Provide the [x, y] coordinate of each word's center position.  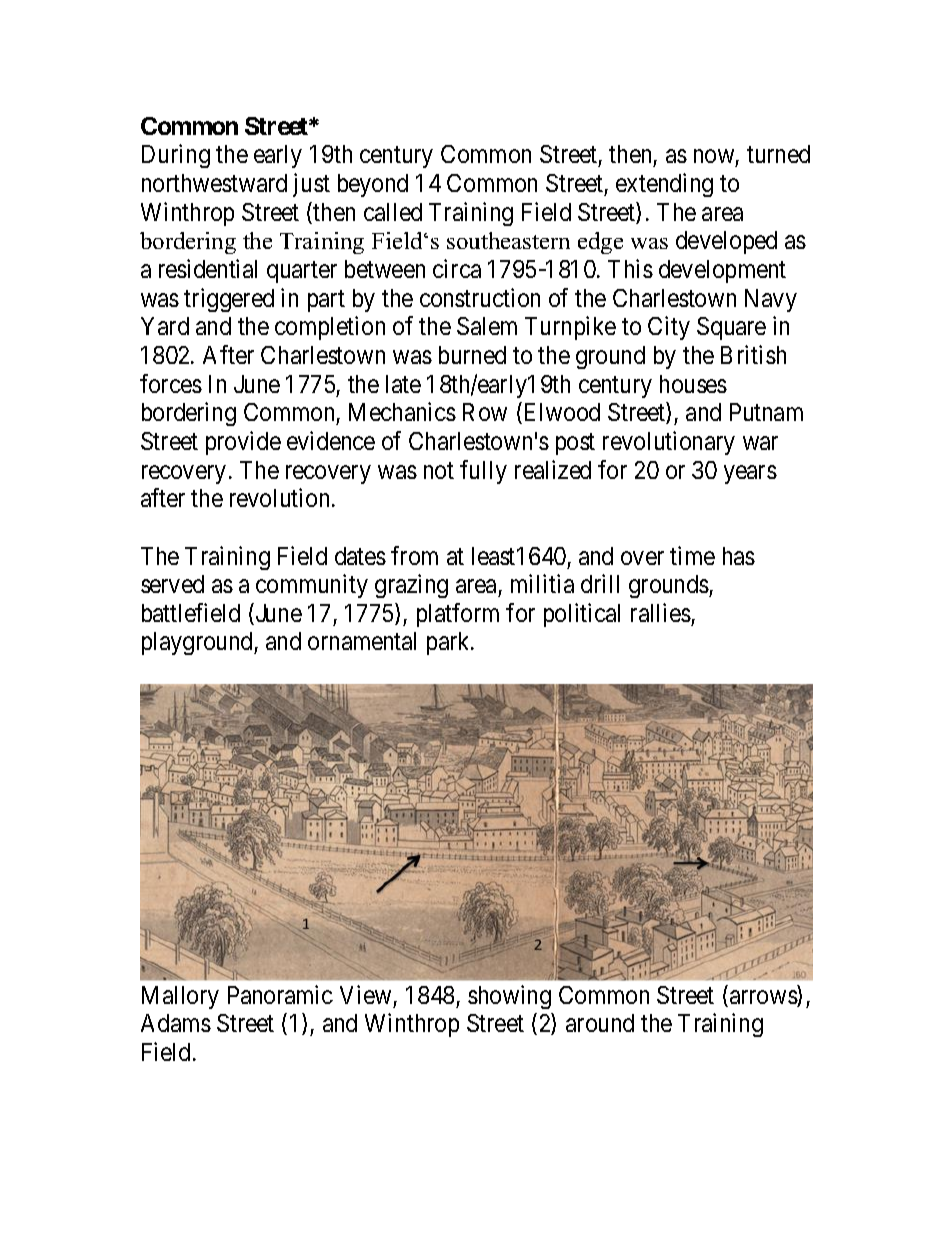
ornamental [362, 641]
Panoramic [280, 994]
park [450, 643]
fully [483, 472]
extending [664, 185]
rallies [661, 612]
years [750, 474]
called [393, 212]
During [176, 156]
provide [243, 443]
